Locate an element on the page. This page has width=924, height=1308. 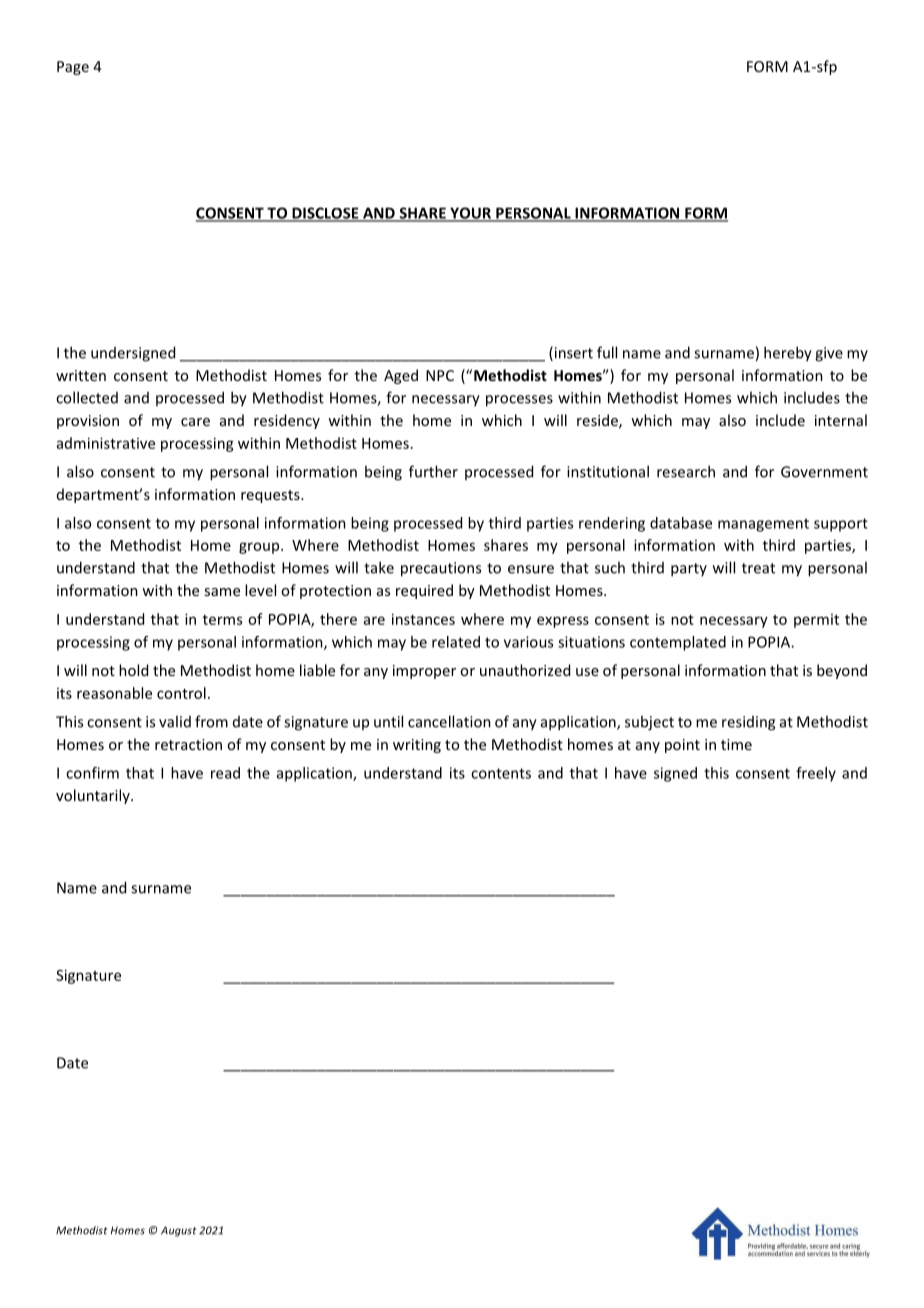
give is located at coordinates (829, 354).
